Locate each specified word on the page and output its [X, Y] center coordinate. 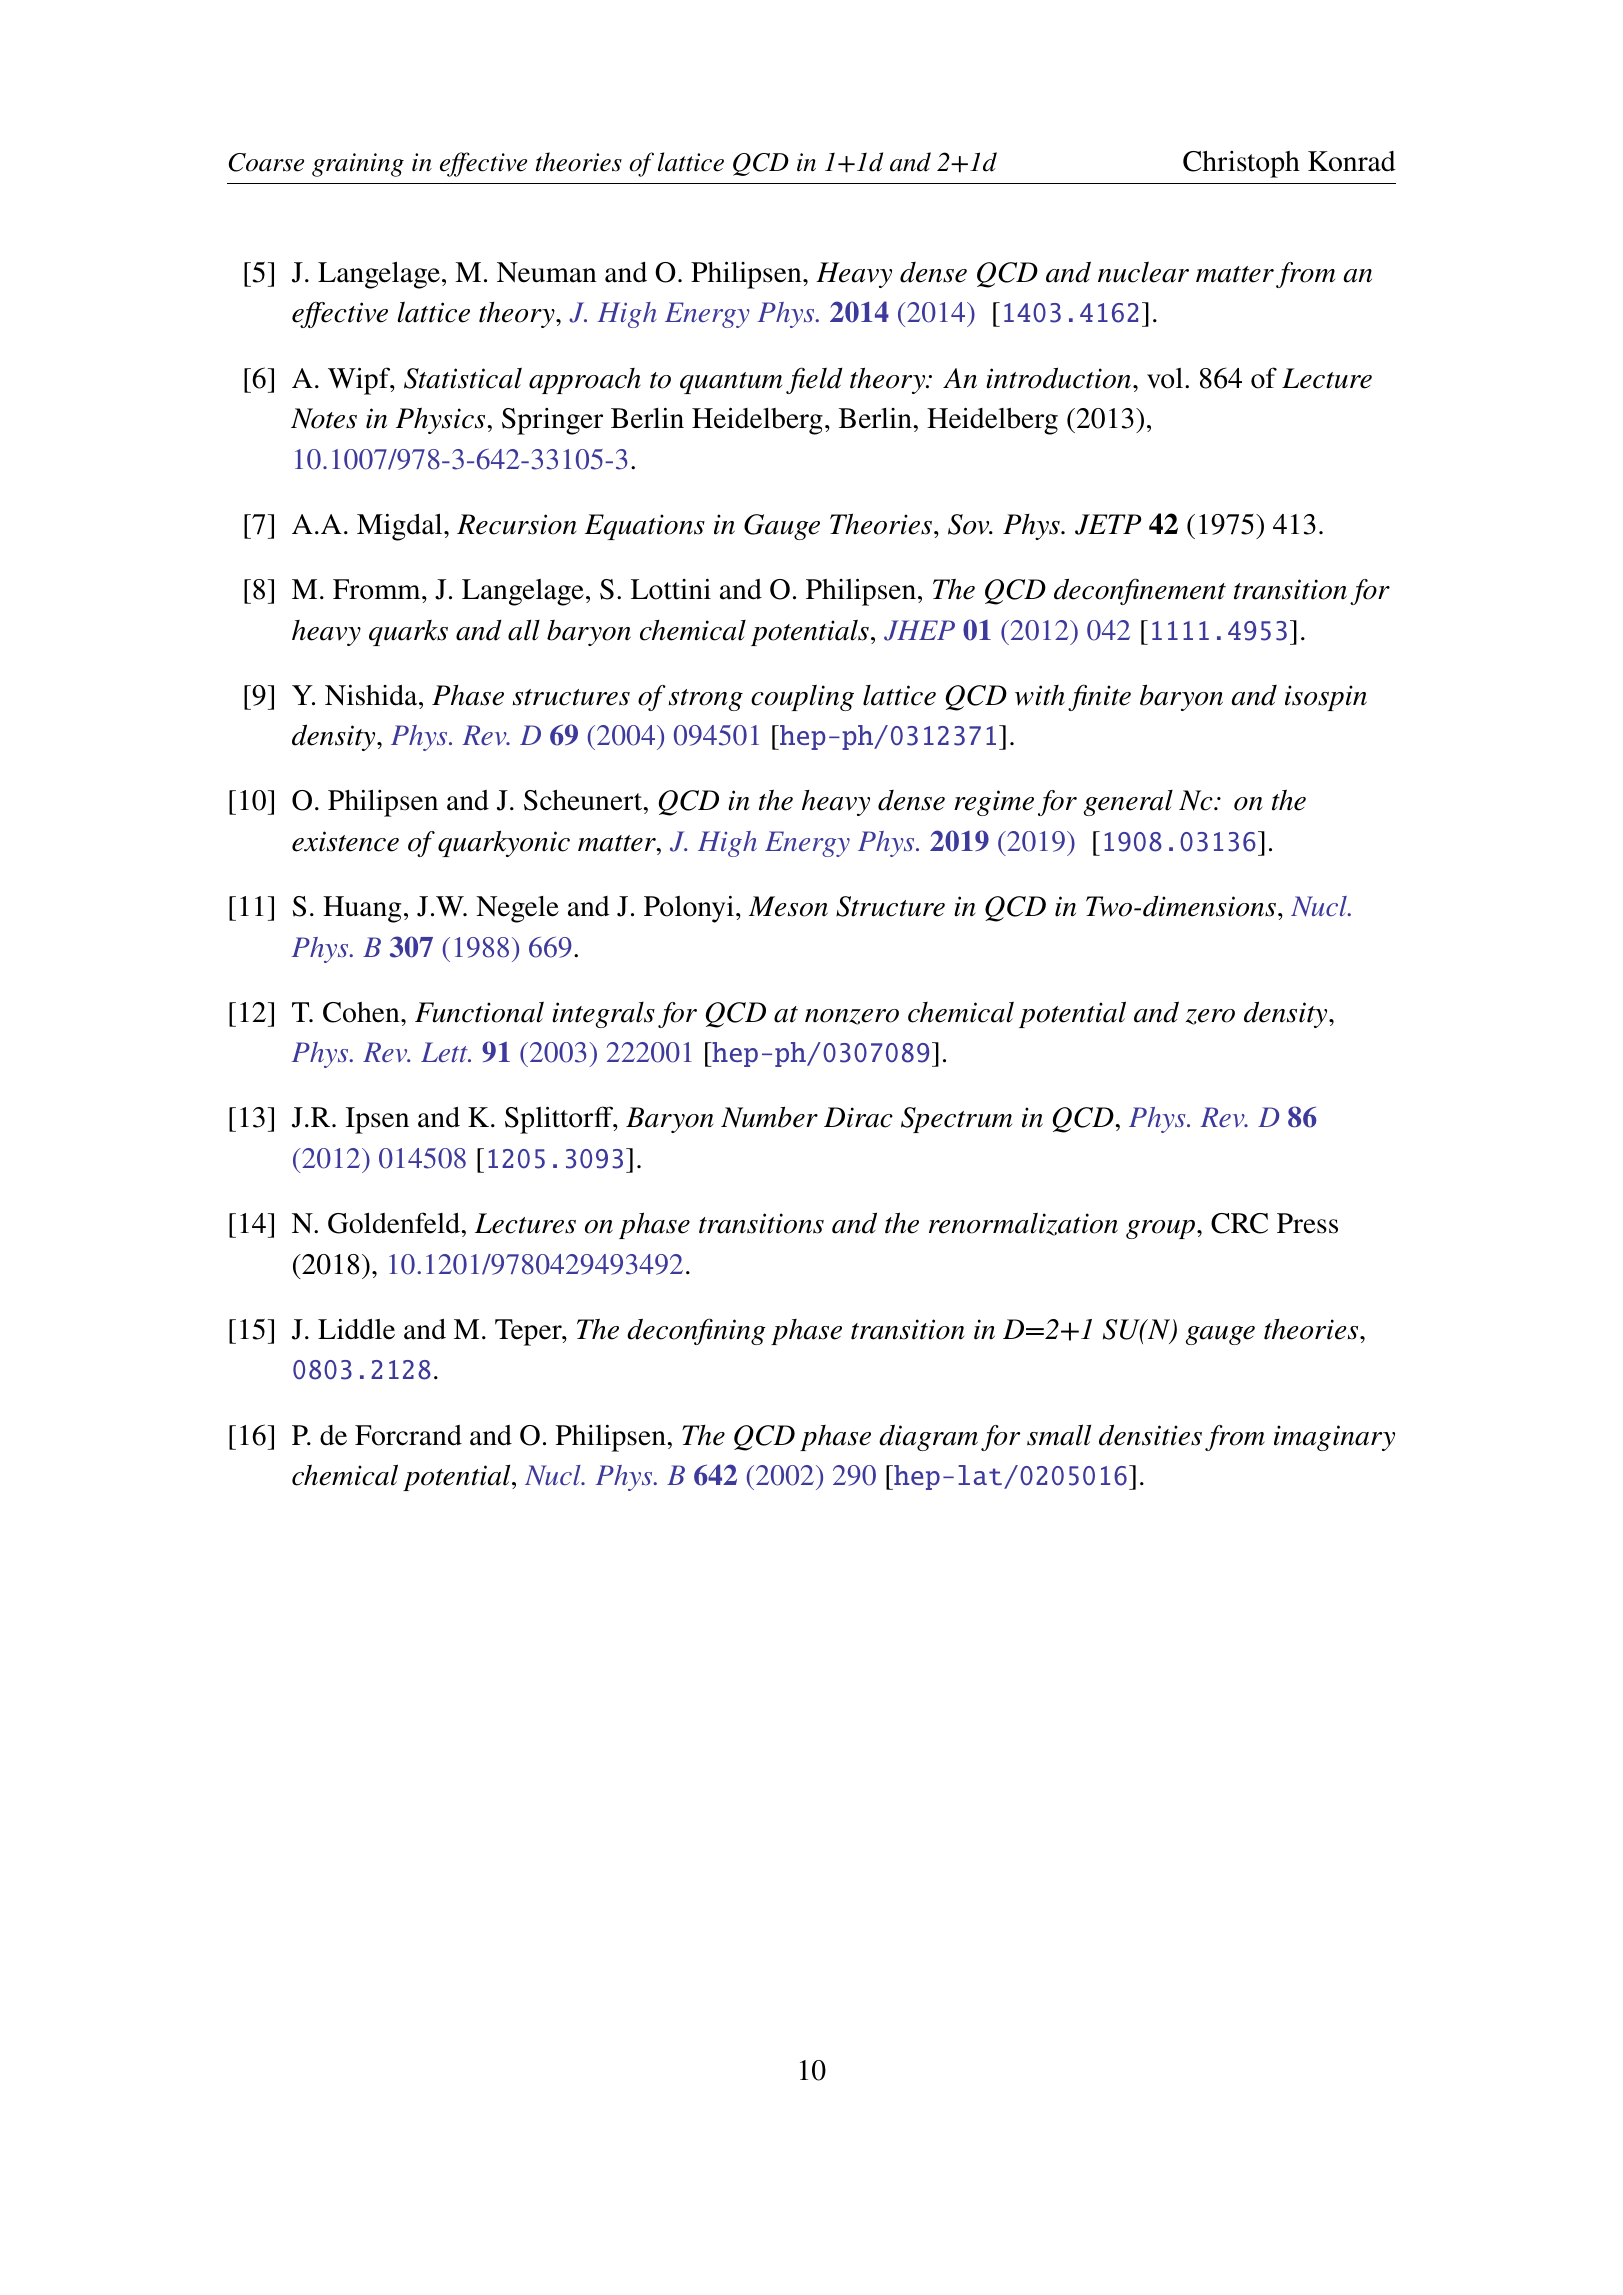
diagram [928, 1437]
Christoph [1241, 164]
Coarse [266, 162]
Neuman [547, 272]
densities [1150, 1435]
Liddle [356, 1329]
